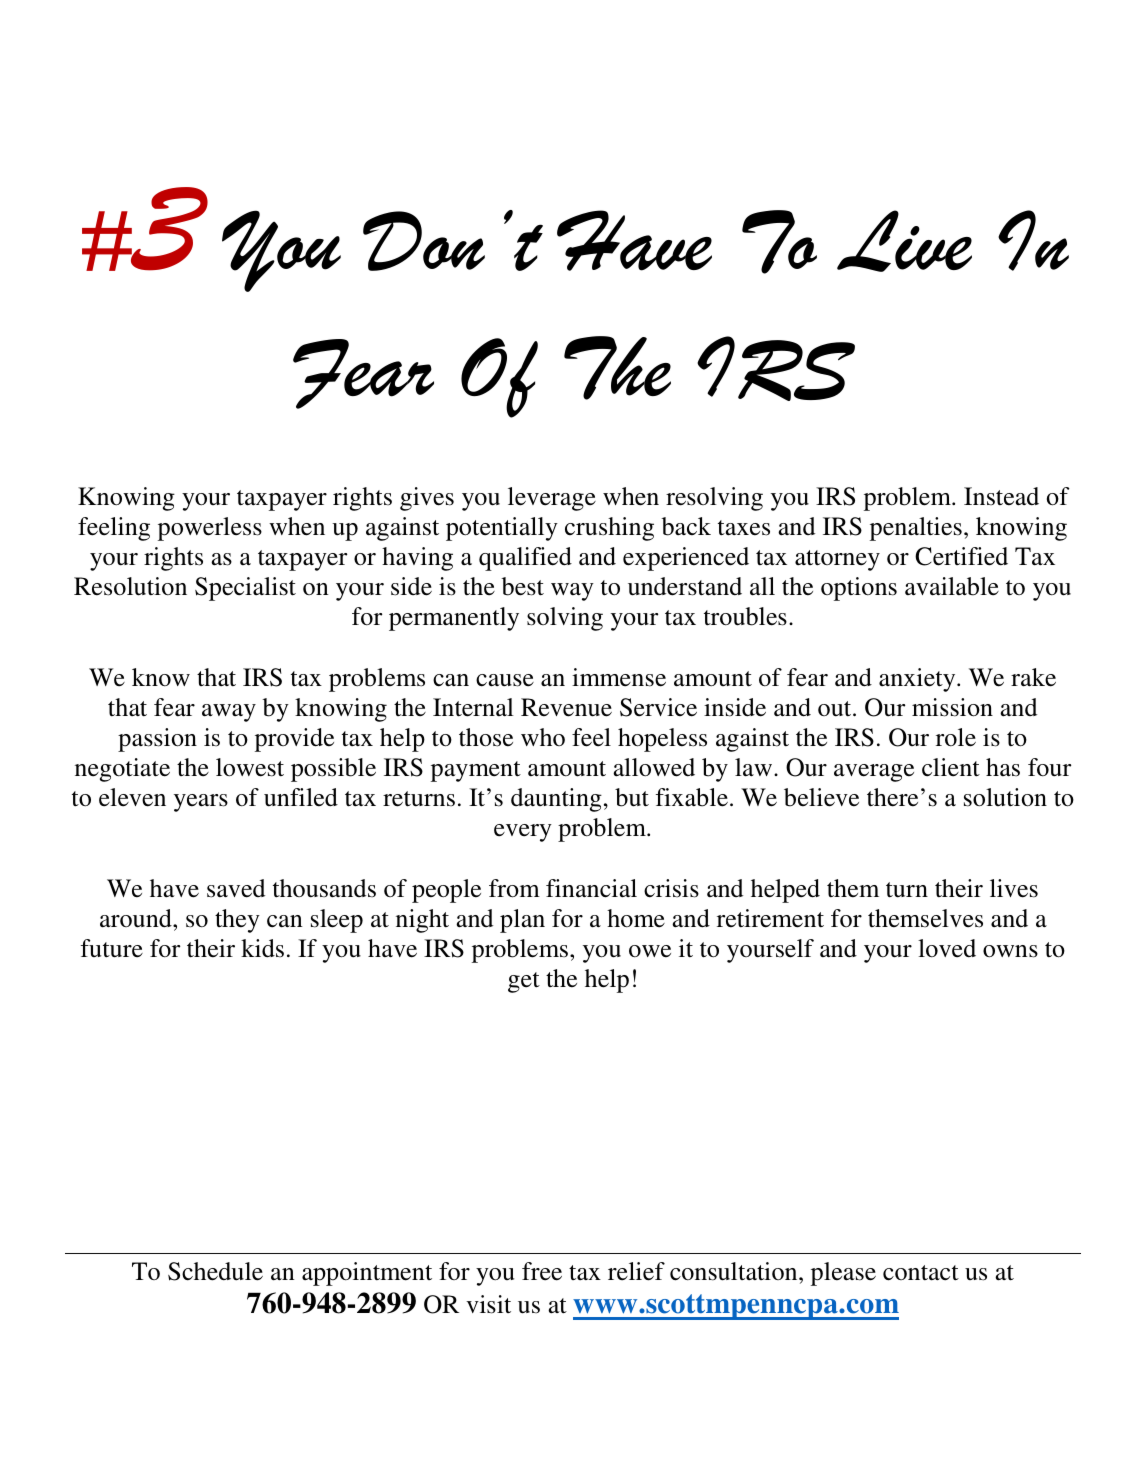 The height and width of the screenshot is (1483, 1146). What do you see at coordinates (236, 888) in the screenshot?
I see `saved` at bounding box center [236, 888].
